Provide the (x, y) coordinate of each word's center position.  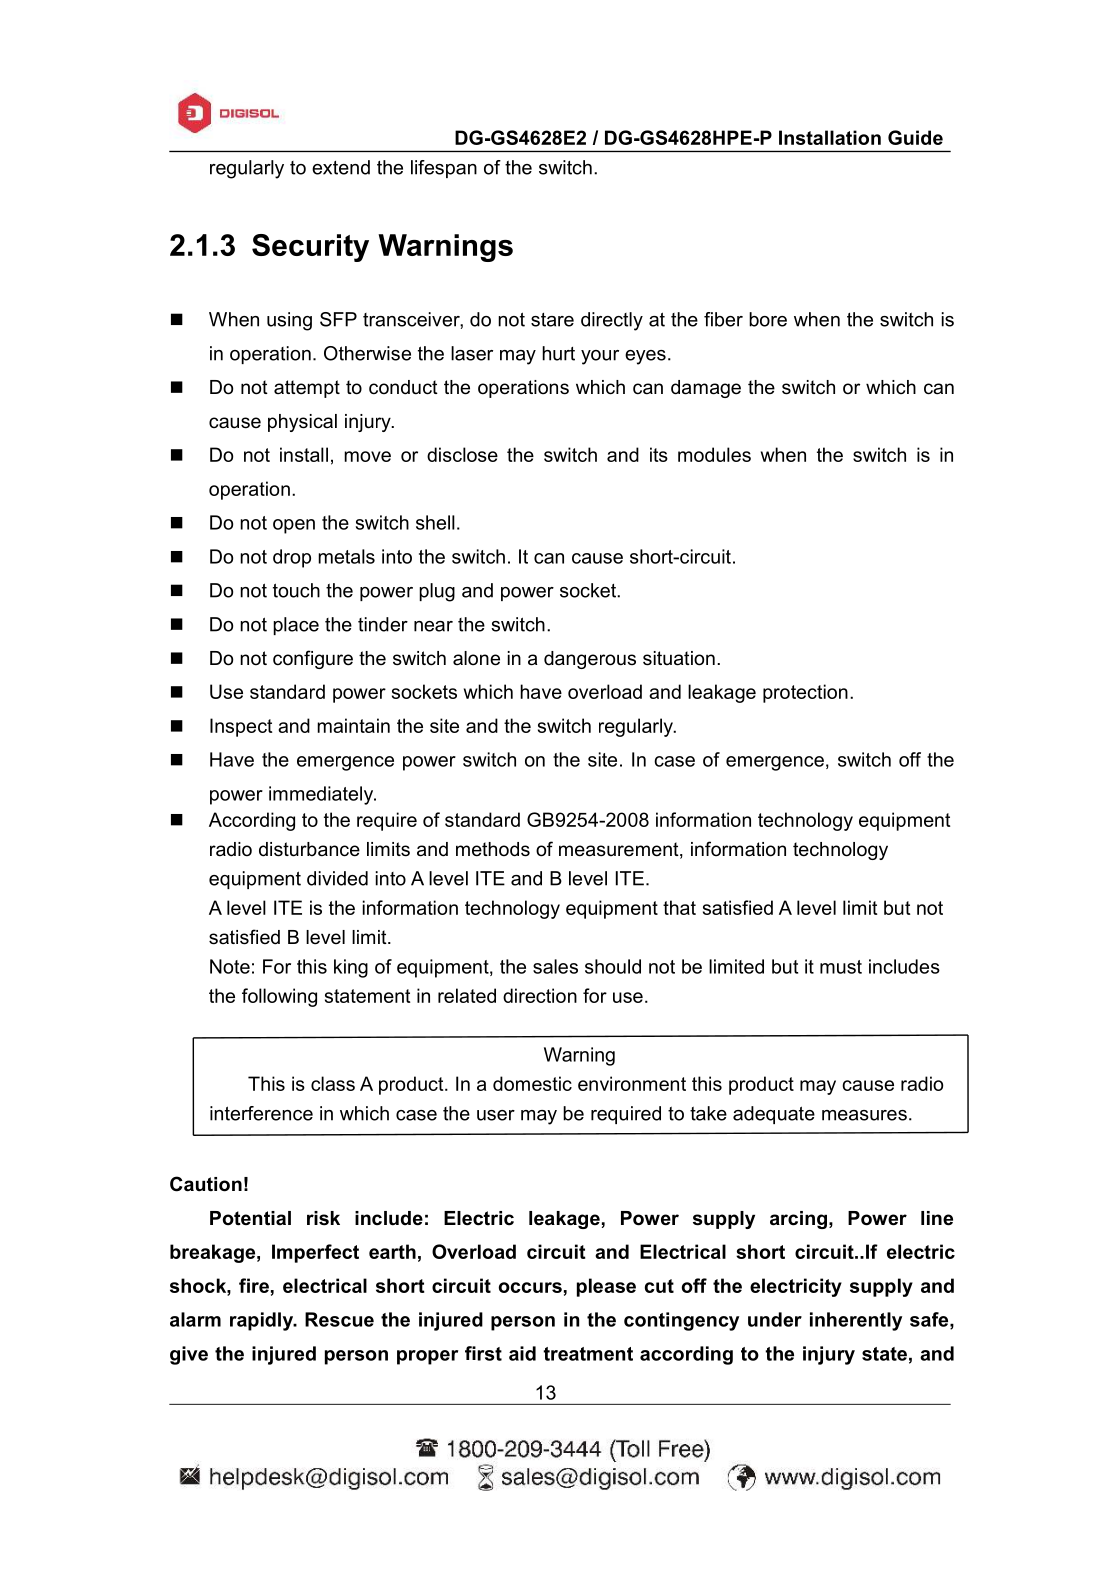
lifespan (444, 169)
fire (254, 1285)
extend (341, 167)
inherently (856, 1321)
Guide (915, 137)
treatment (588, 1354)
